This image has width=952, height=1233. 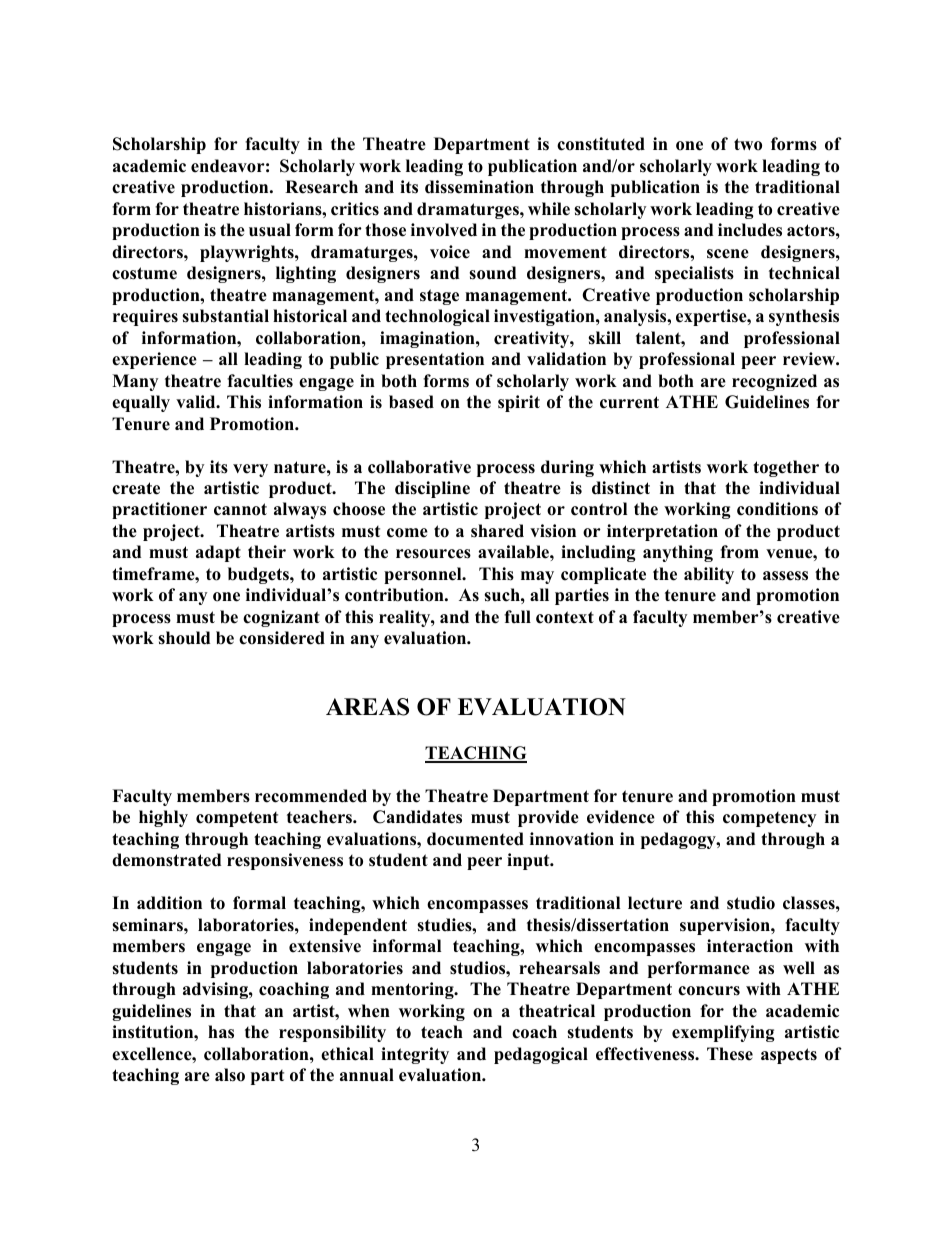 What do you see at coordinates (417, 817) in the image?
I see `Candidates` at bounding box center [417, 817].
